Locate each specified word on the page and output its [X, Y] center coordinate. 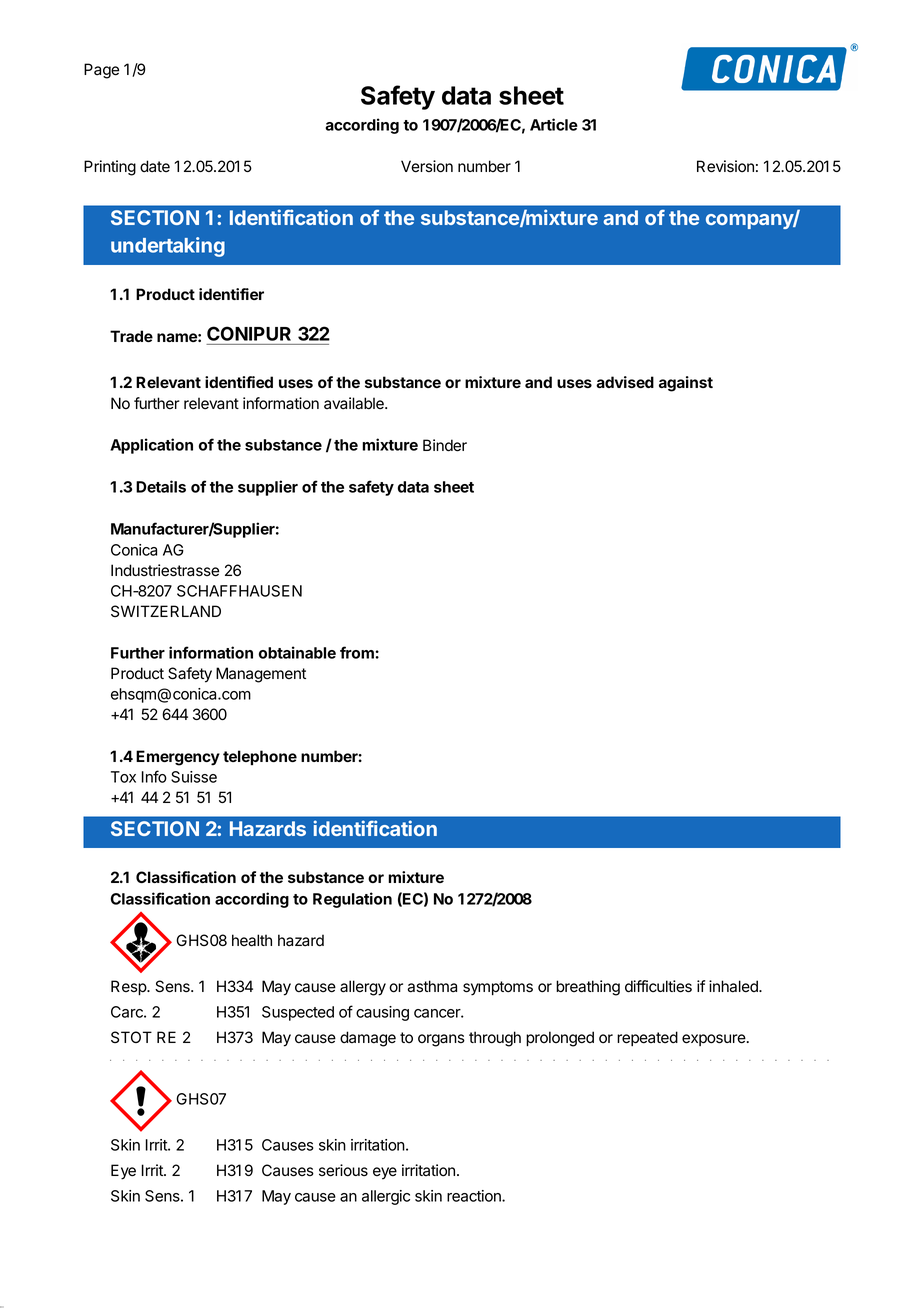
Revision [725, 166]
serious [343, 1170]
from [358, 652]
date [155, 166]
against [686, 384]
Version [427, 166]
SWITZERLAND [166, 611]
